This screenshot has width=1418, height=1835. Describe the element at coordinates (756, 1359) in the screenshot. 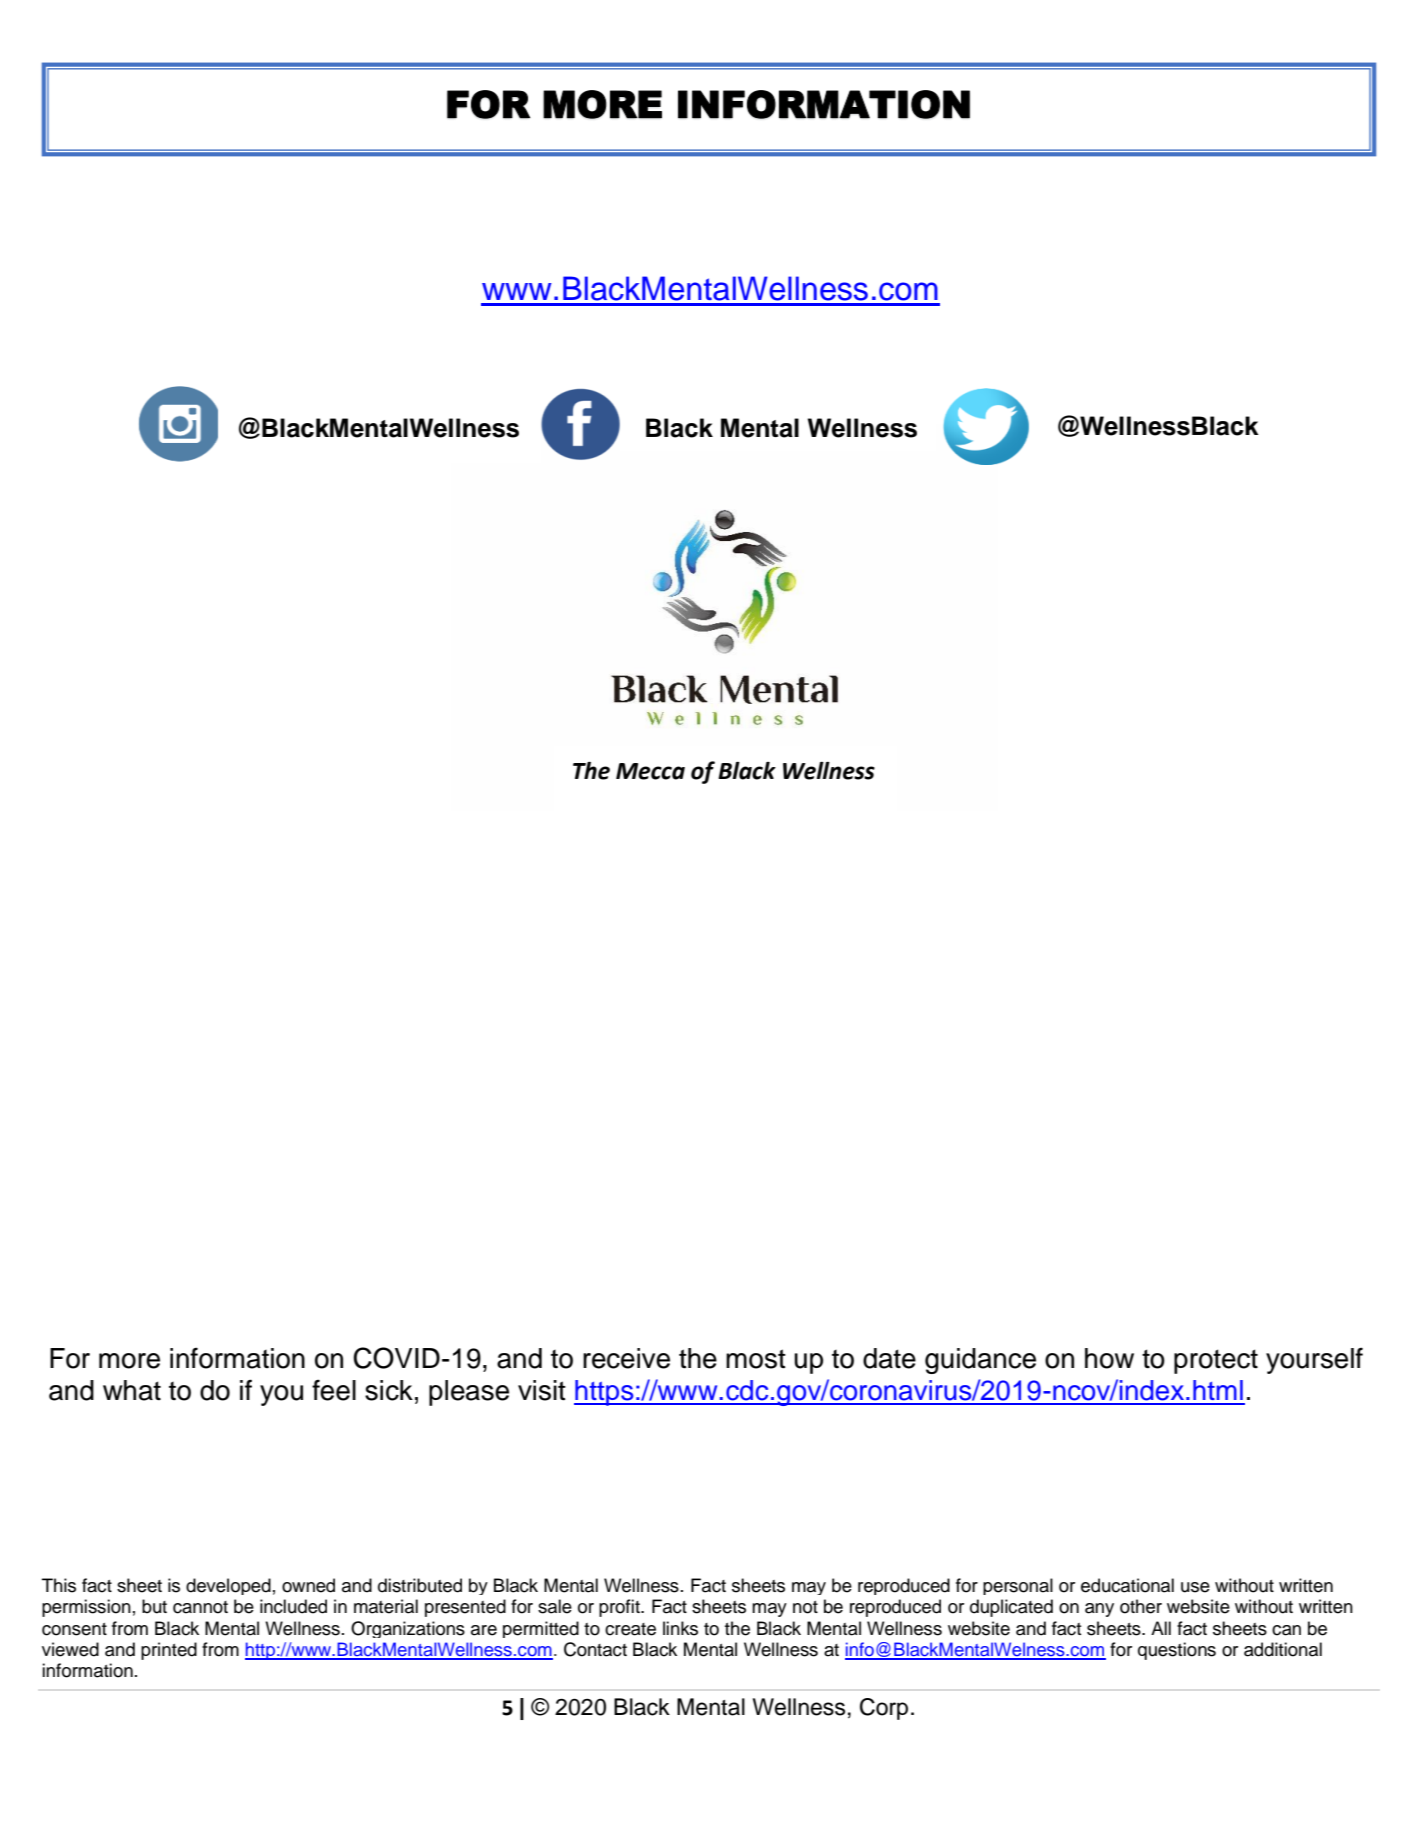

I see `most` at that location.
